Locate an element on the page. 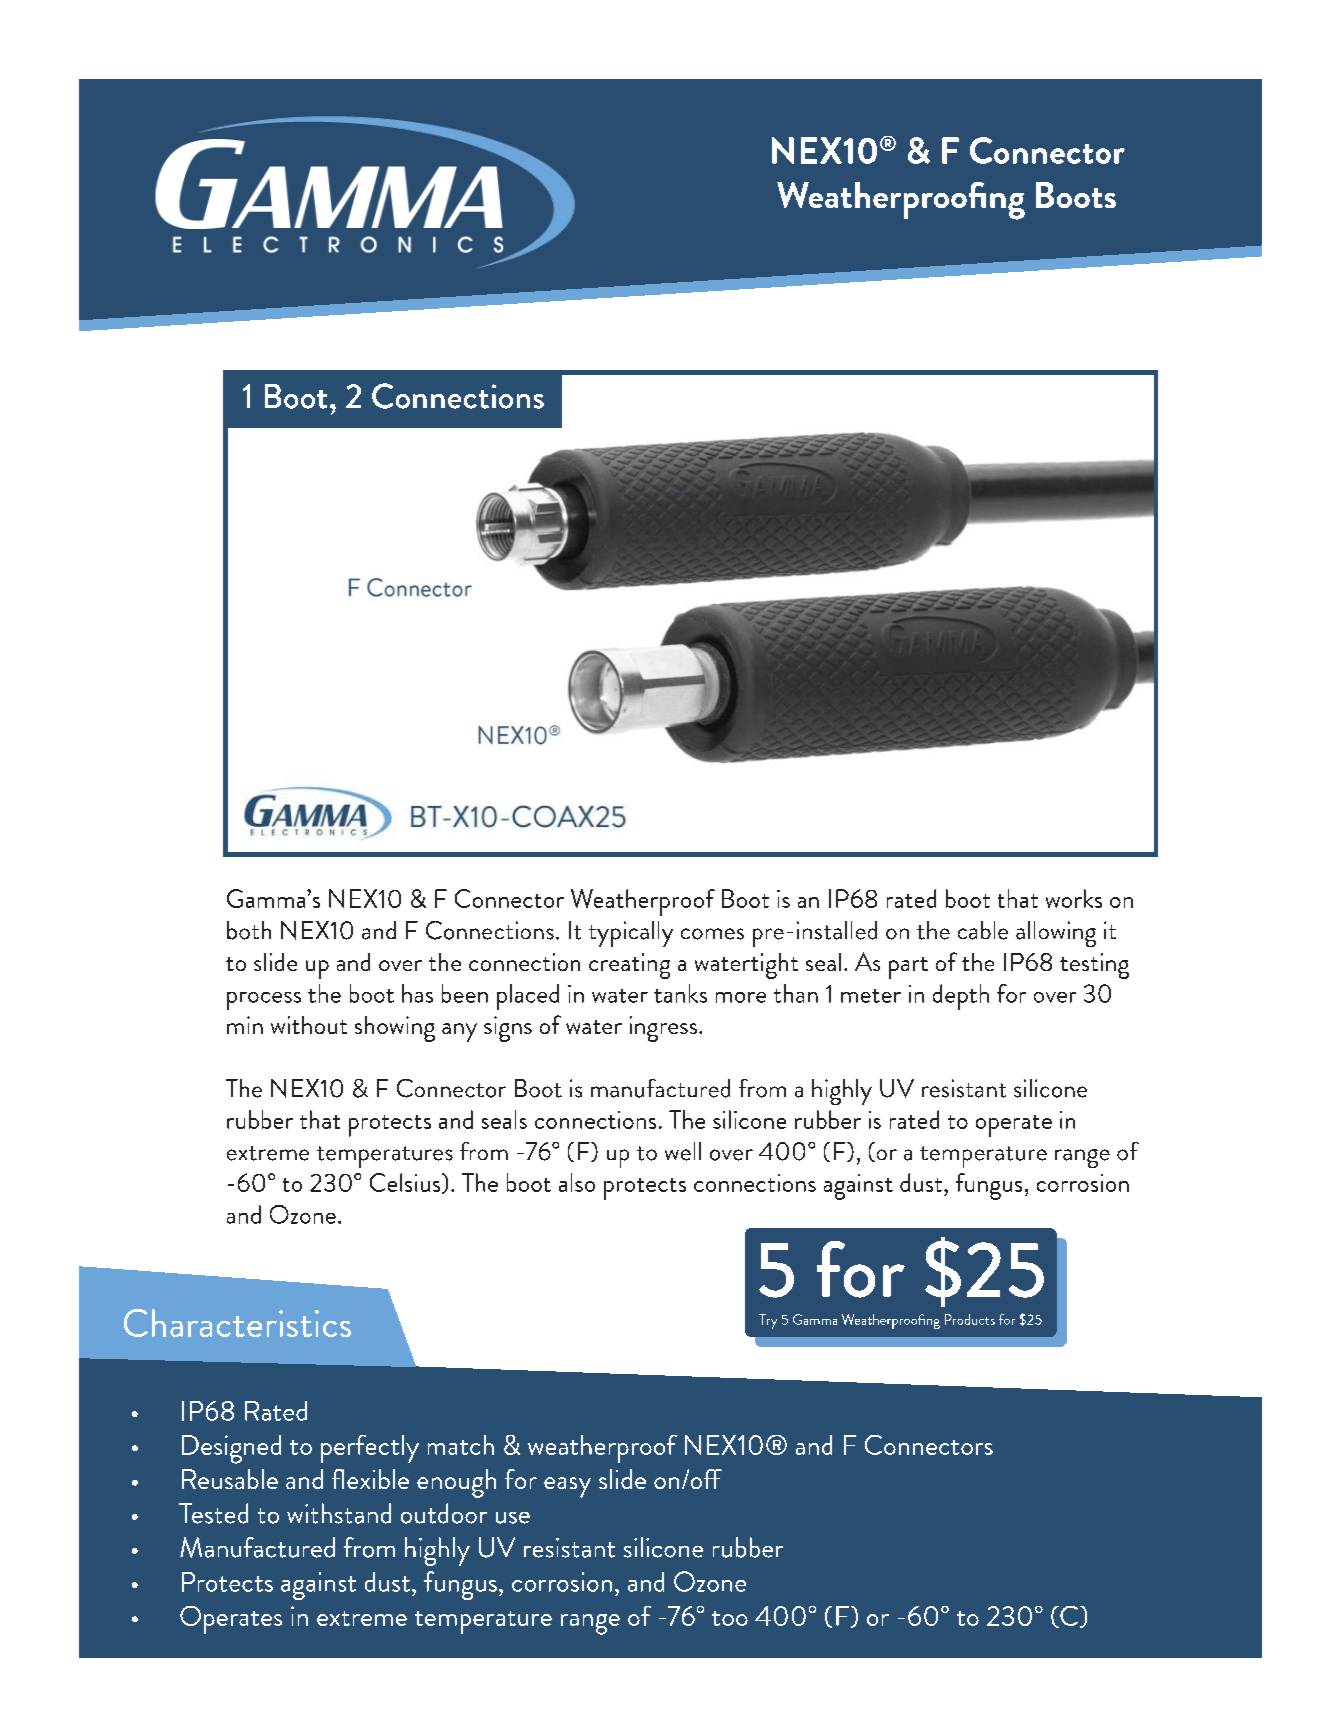  both is located at coordinates (249, 930).
